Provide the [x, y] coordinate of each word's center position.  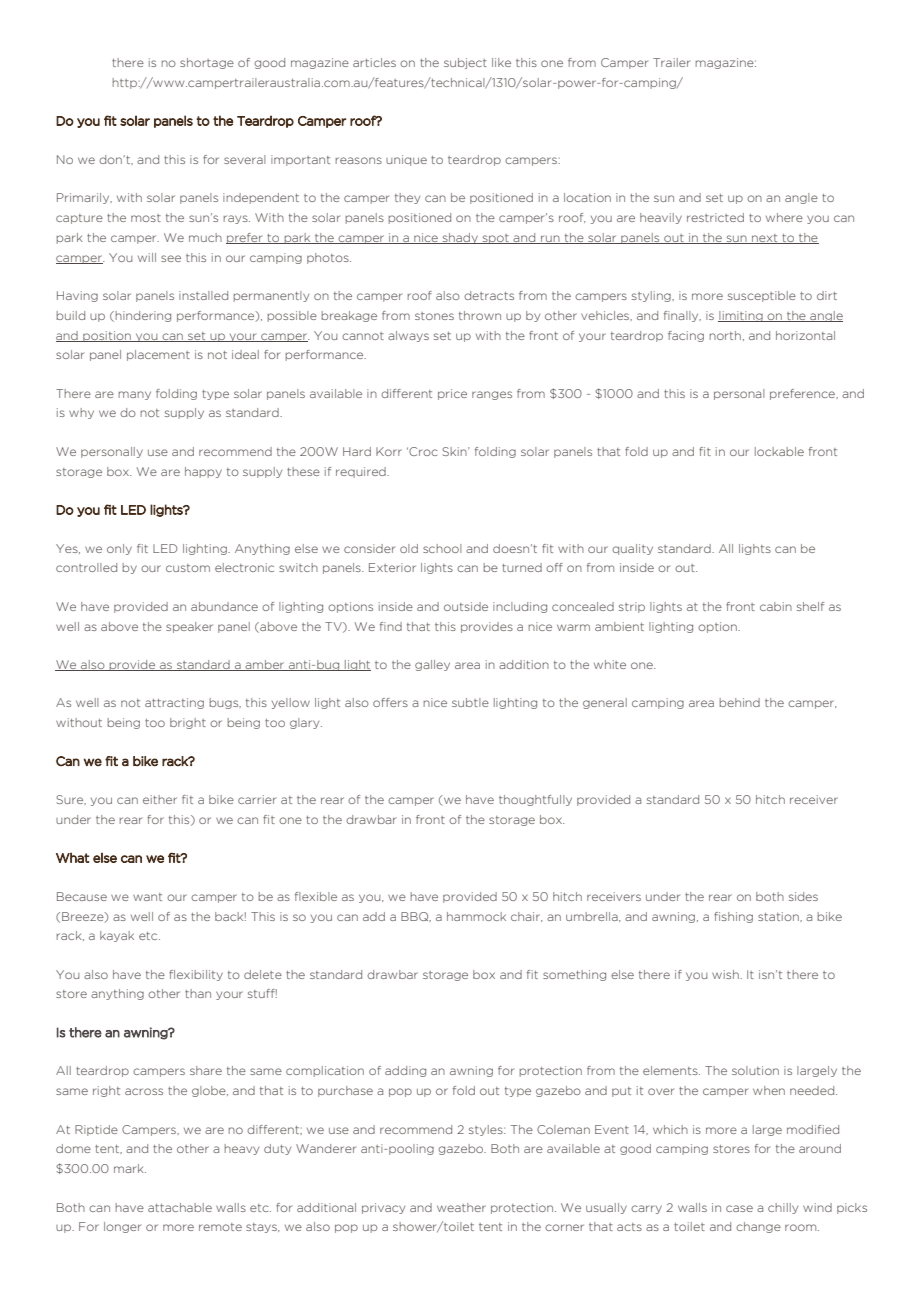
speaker [189, 627]
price [452, 394]
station [779, 916]
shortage [207, 63]
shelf [810, 606]
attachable [180, 1207]
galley [432, 665]
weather [461, 1207]
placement [158, 355]
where [784, 217]
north [725, 335]
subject [465, 63]
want [147, 897]
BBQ [416, 917]
